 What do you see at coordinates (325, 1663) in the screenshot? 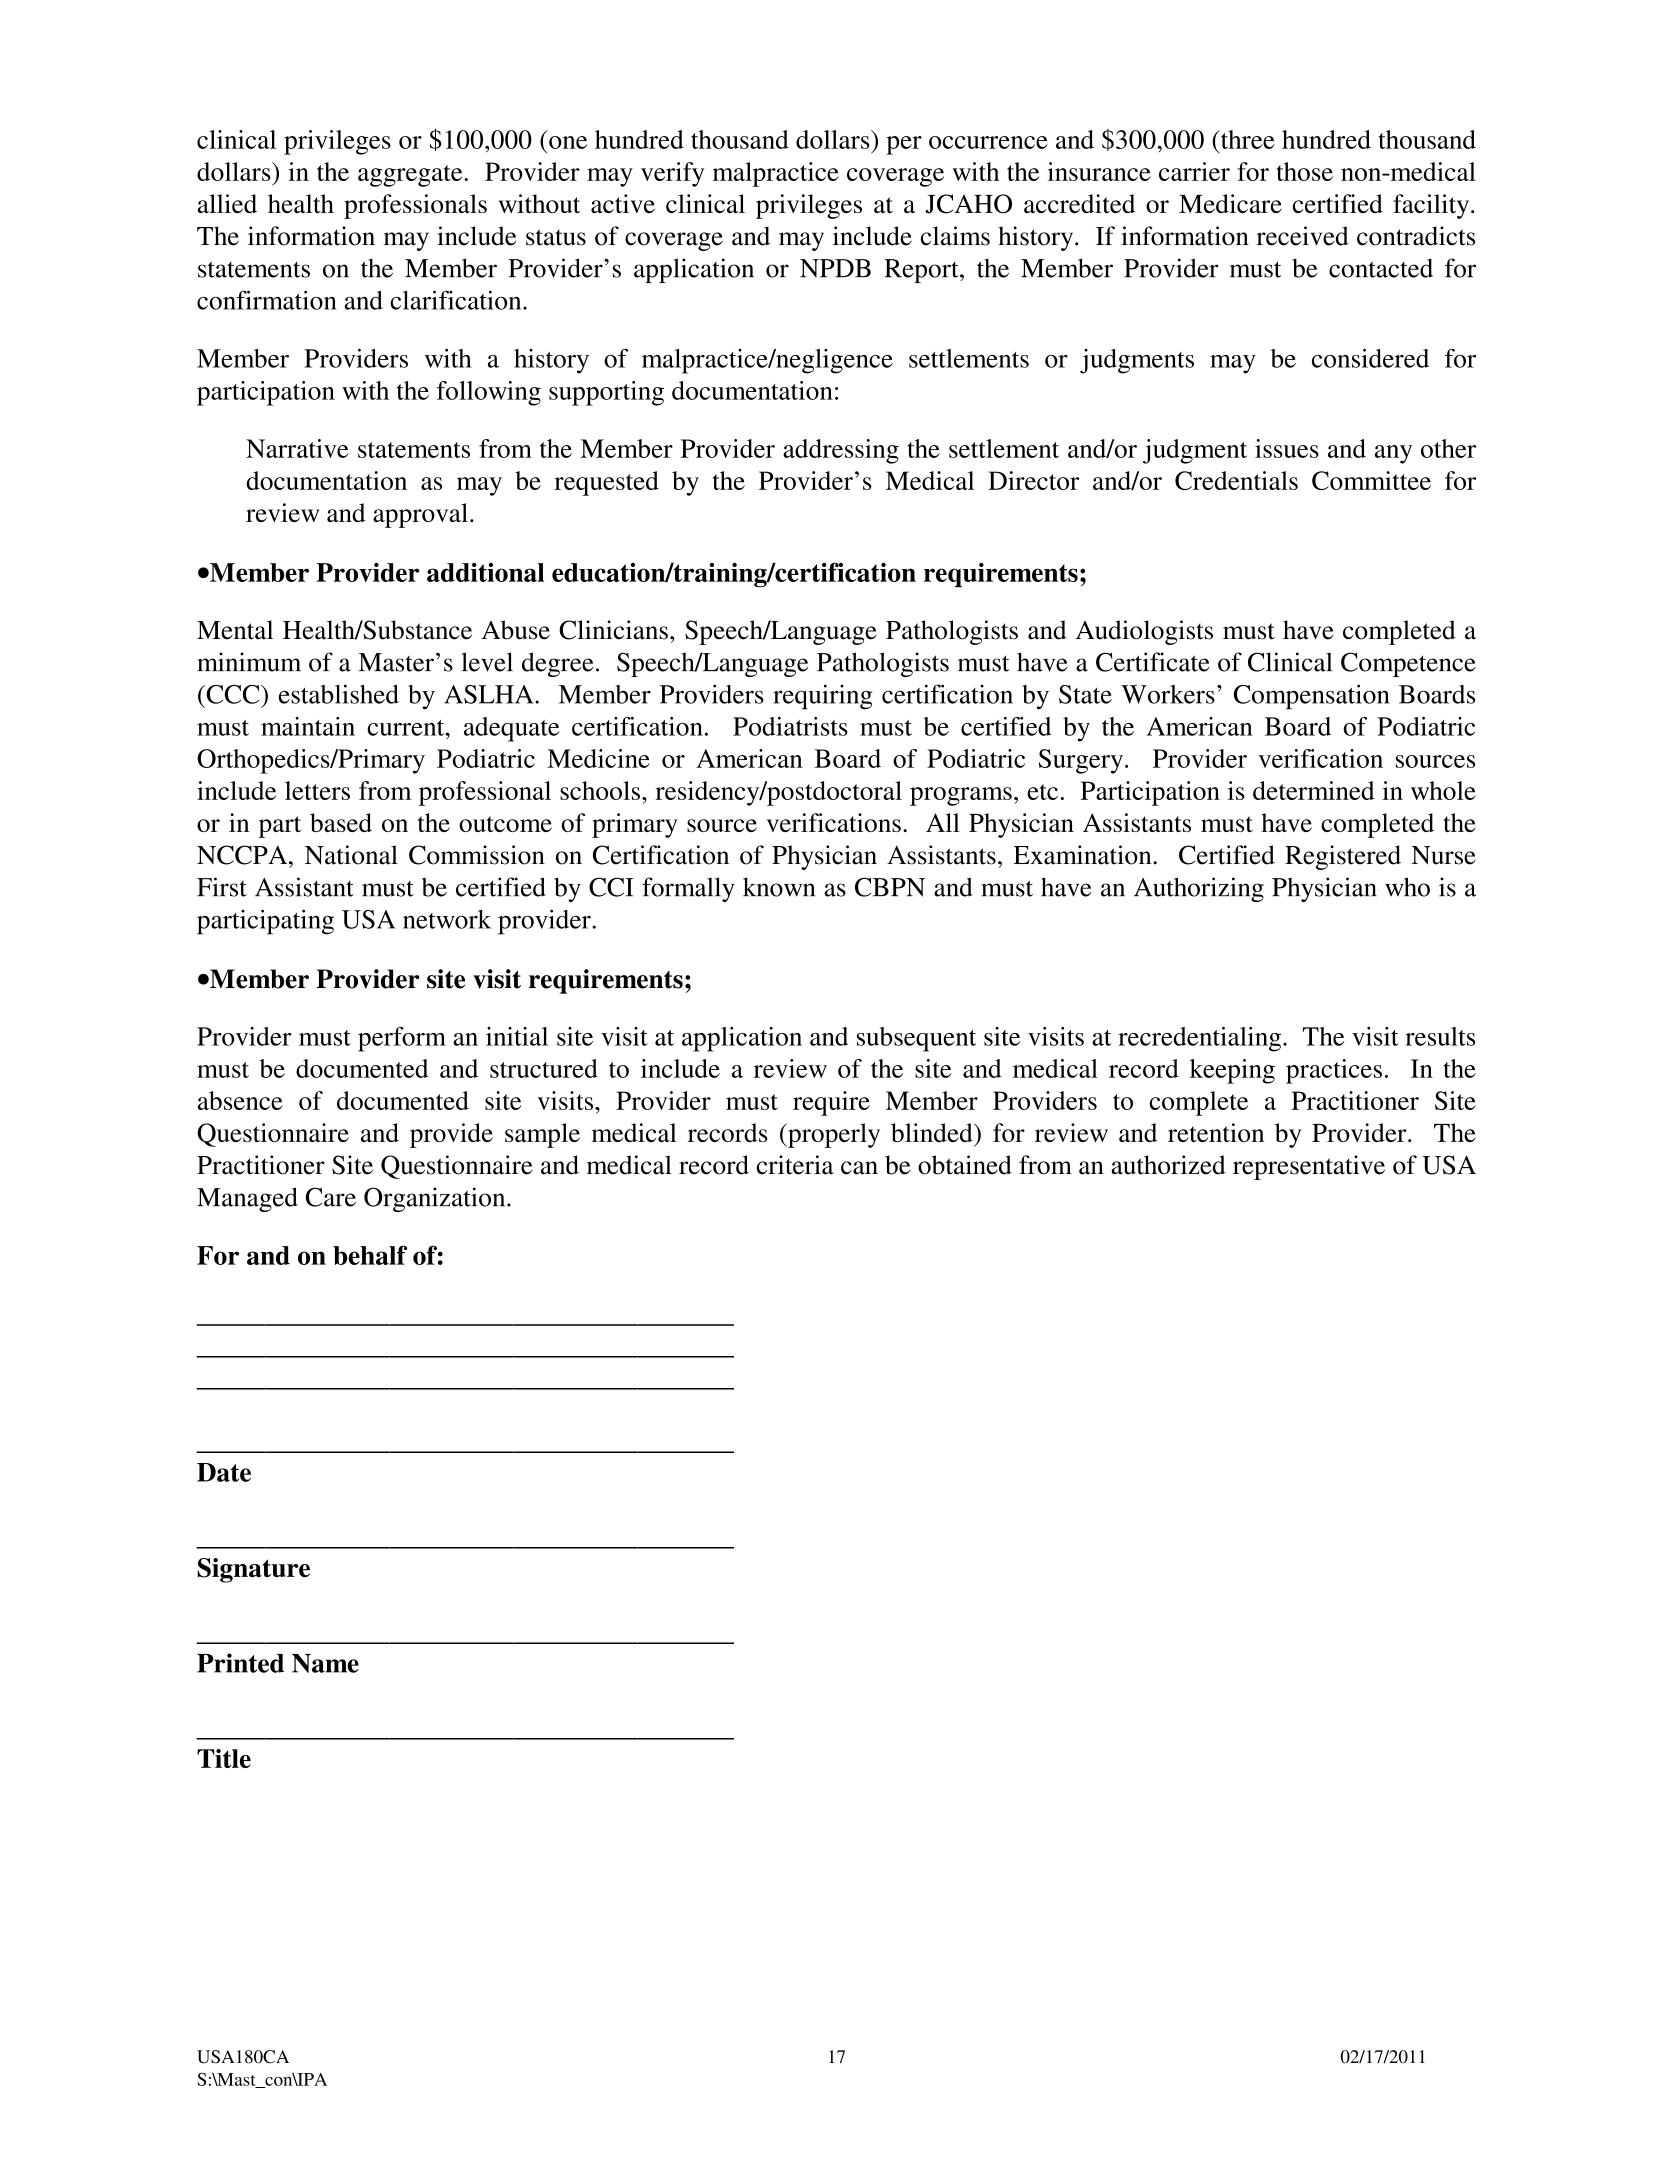
I see `Name` at bounding box center [325, 1663].
